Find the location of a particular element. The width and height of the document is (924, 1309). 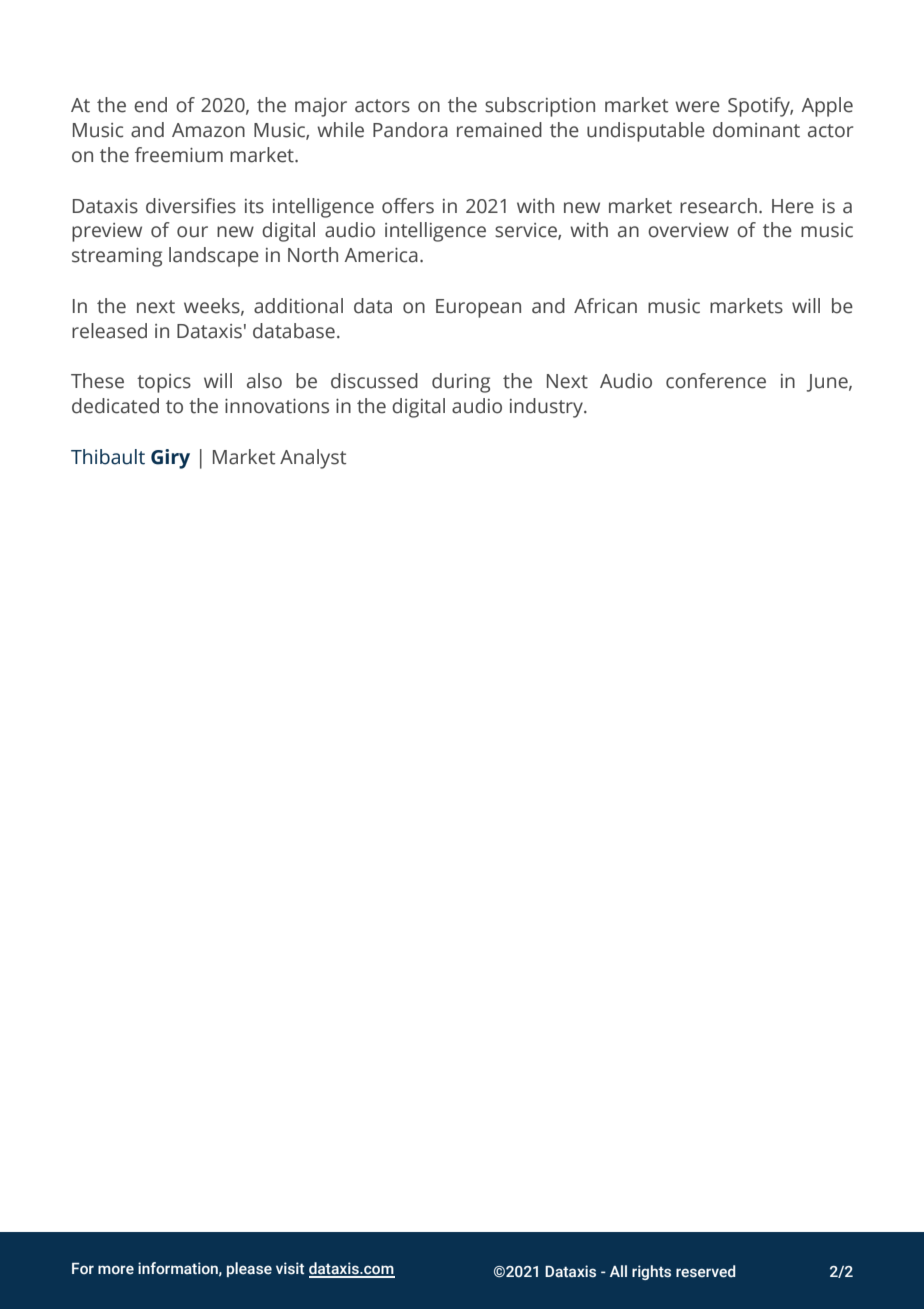

more is located at coordinates (116, 1270).
